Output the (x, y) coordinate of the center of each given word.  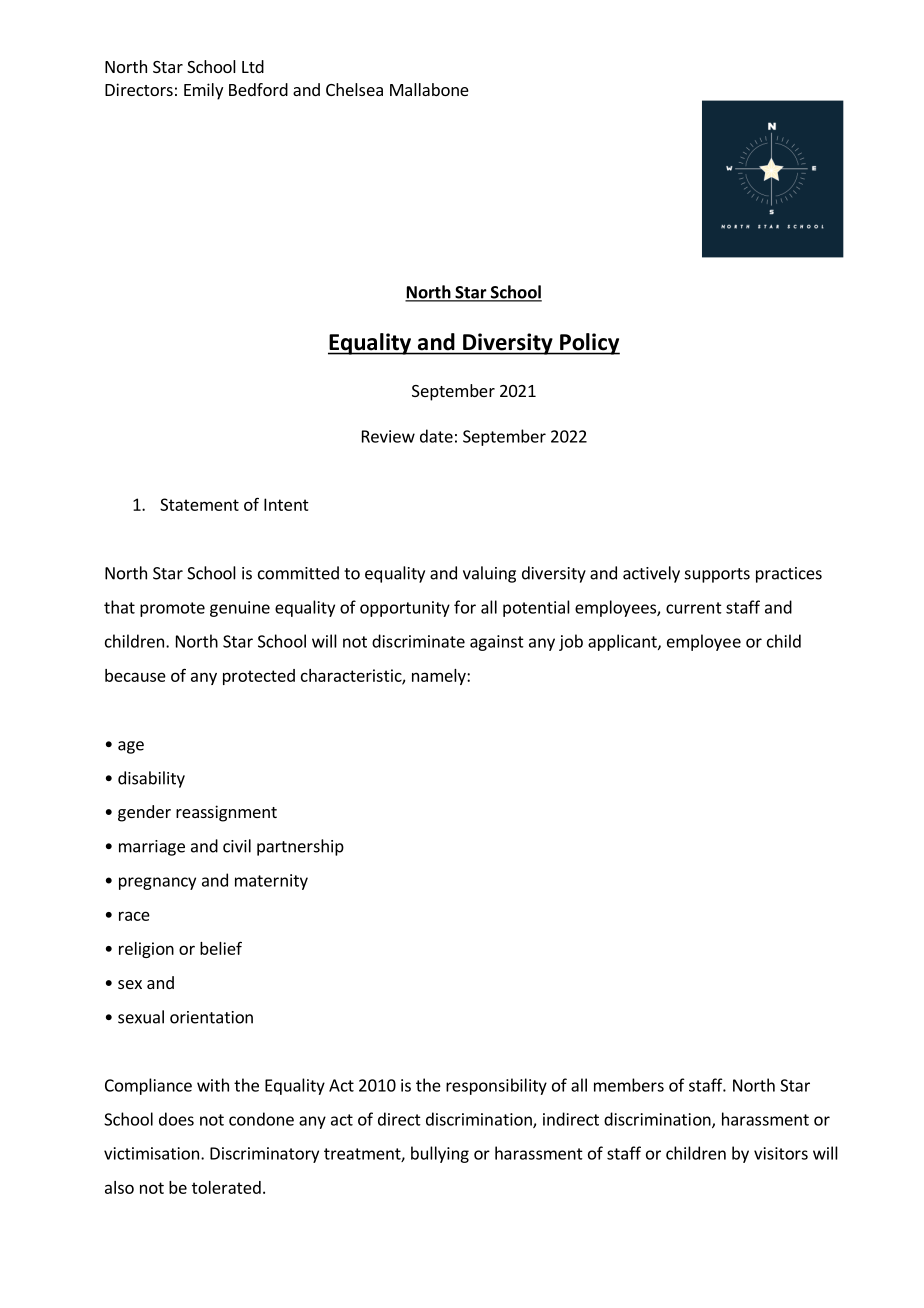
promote (172, 609)
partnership (300, 847)
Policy (589, 344)
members (629, 1085)
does (176, 1119)
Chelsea (354, 89)
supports (717, 575)
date (436, 436)
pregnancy (157, 883)
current (694, 608)
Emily (203, 91)
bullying (440, 1154)
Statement (199, 504)
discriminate (418, 641)
